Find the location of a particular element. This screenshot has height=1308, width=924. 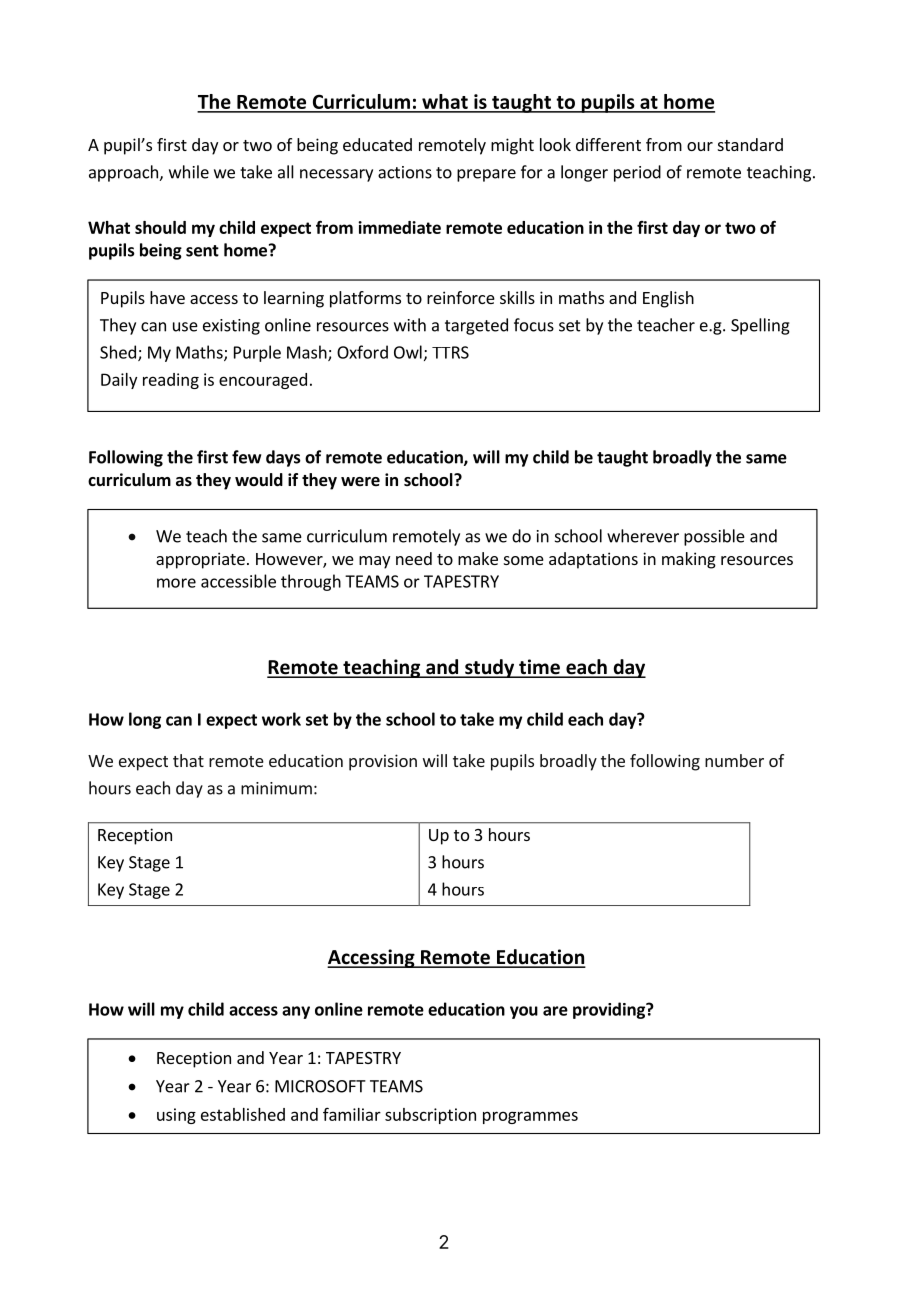

Spelling is located at coordinates (760, 326).
